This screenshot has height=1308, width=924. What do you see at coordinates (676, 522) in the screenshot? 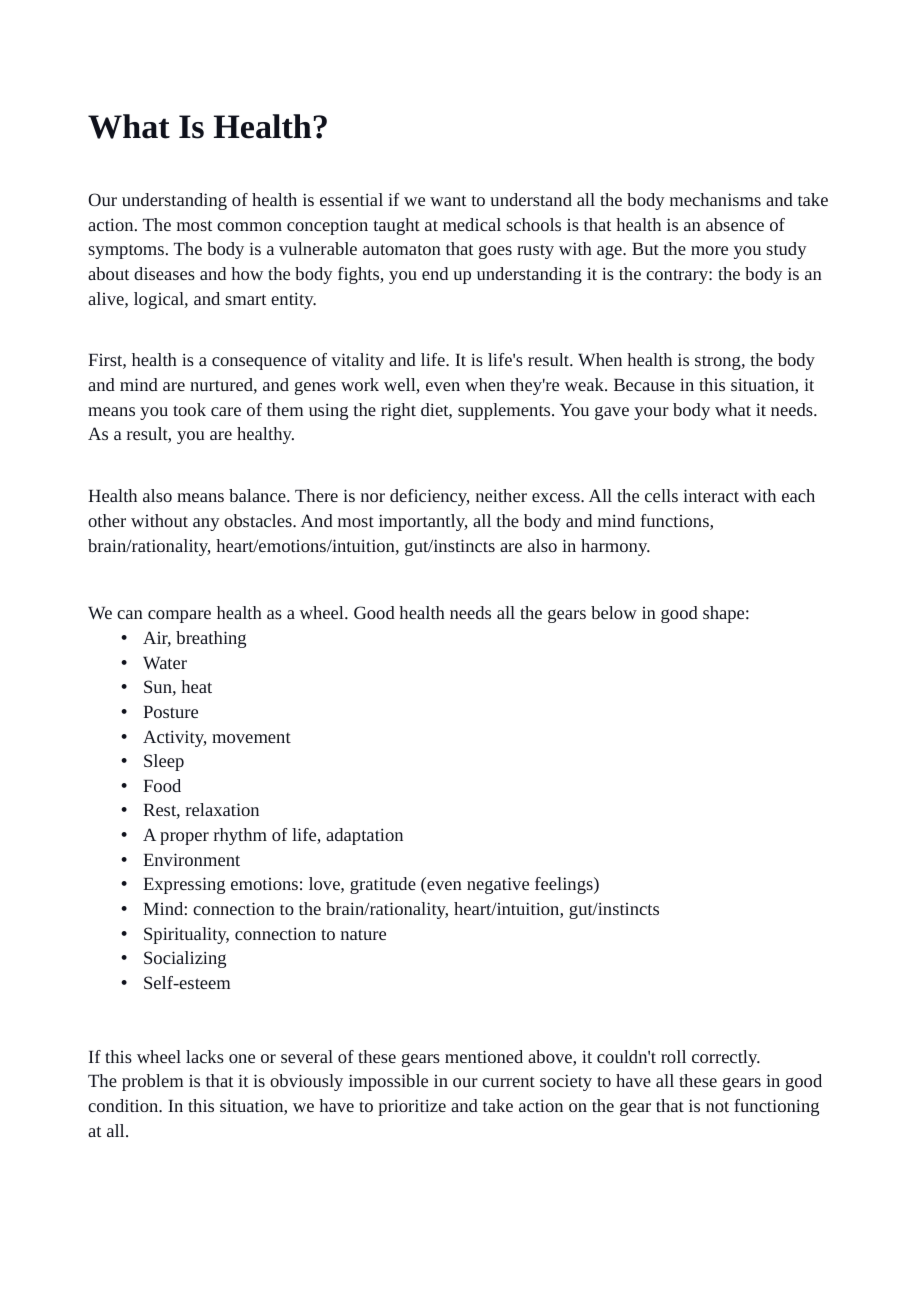
I see `functions` at bounding box center [676, 522].
